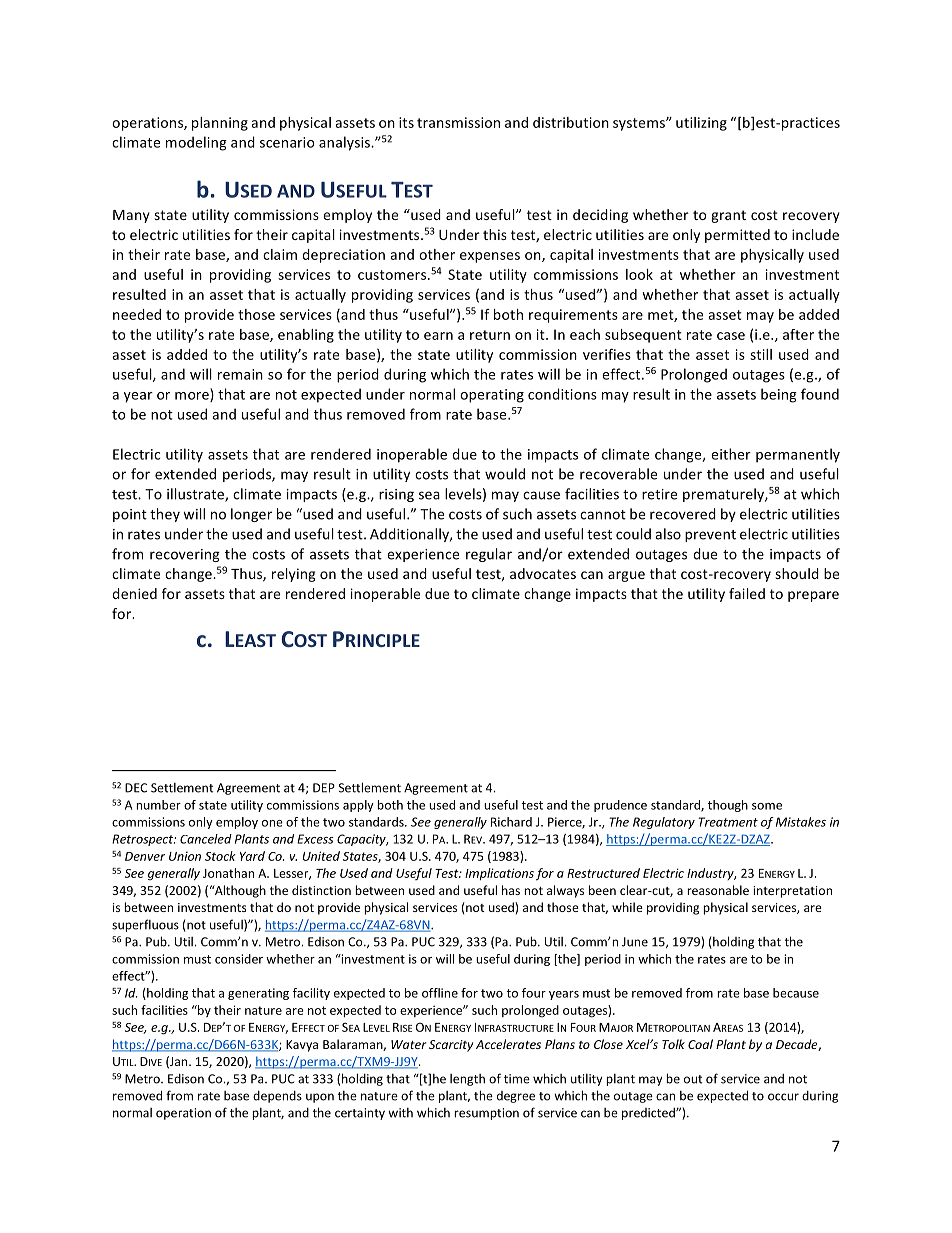 The height and width of the page is (1233, 952). I want to click on remain, so click(240, 374).
